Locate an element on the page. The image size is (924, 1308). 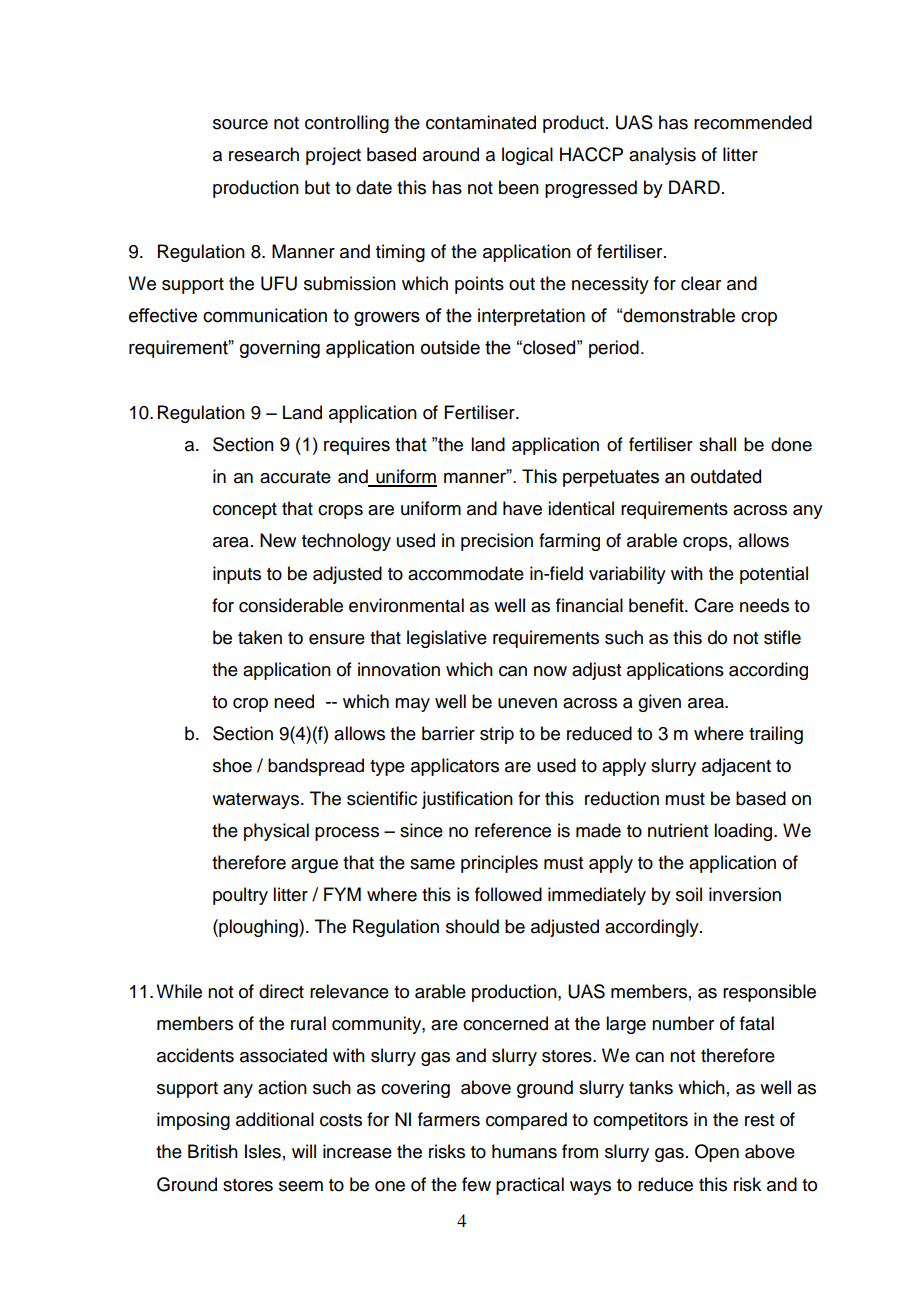
governing is located at coordinates (280, 349).
